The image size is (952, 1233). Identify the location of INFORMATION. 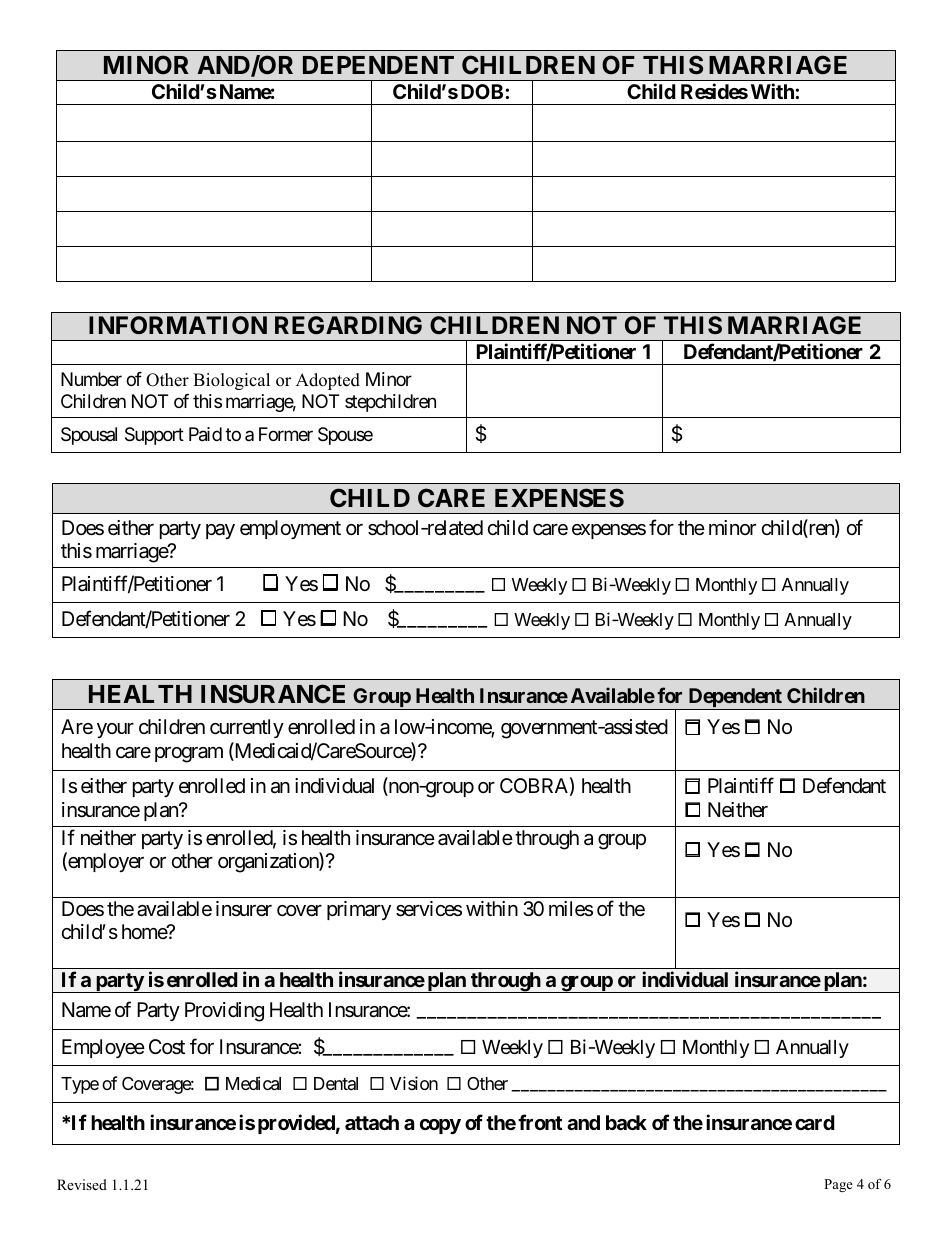
(178, 325).
